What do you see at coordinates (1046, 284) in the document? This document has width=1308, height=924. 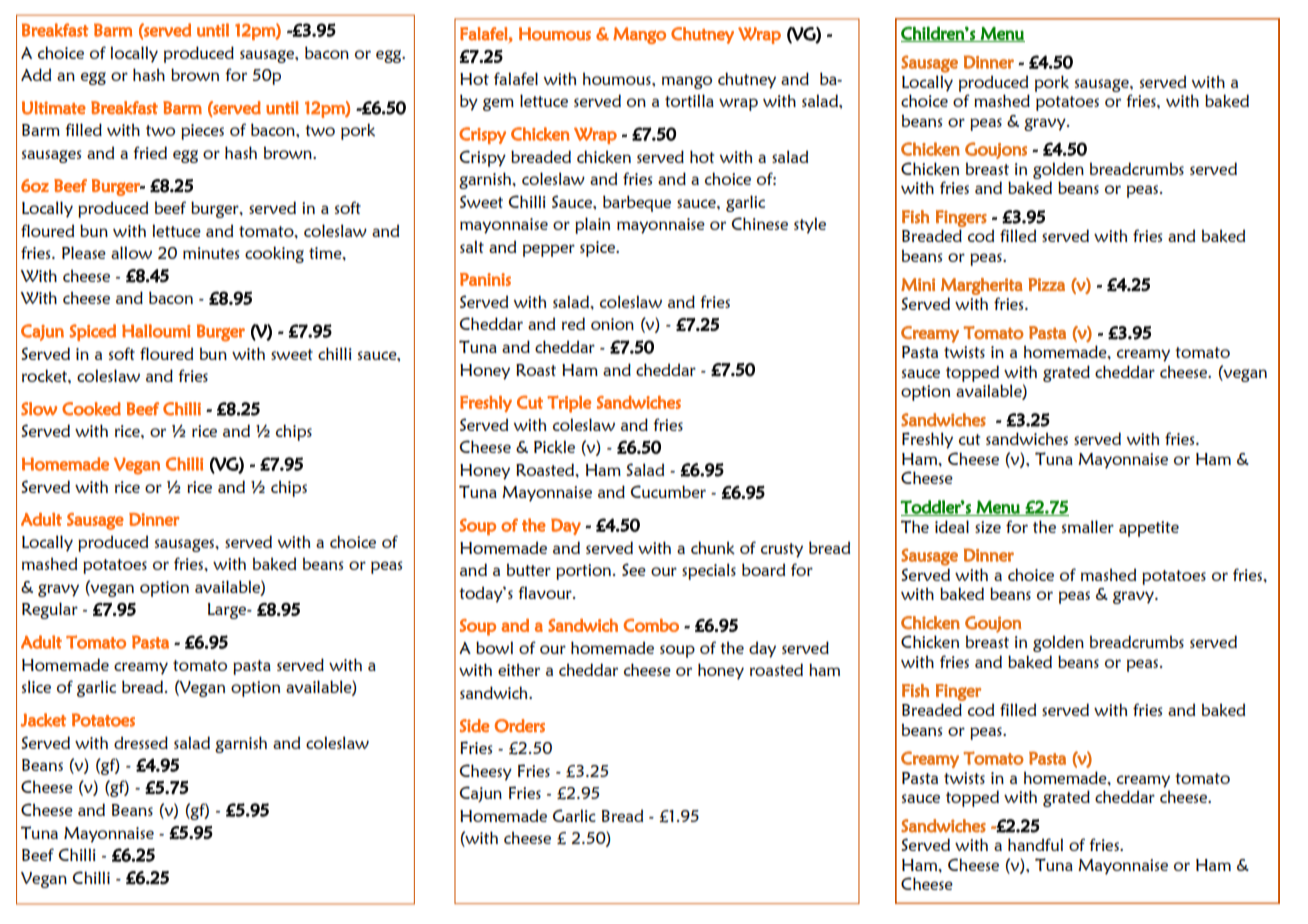 I see `Pizza` at bounding box center [1046, 284].
